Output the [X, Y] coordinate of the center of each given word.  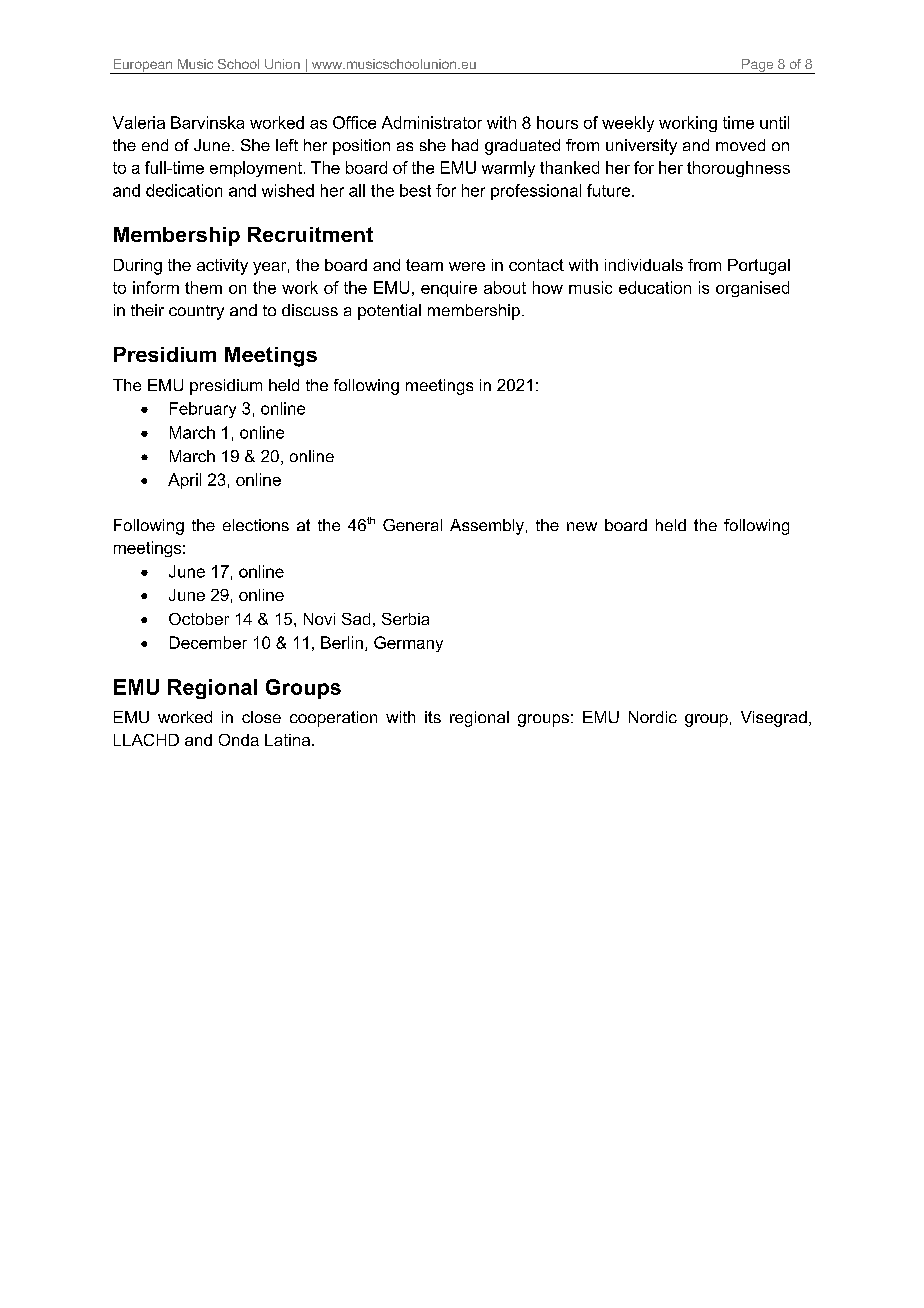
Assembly [487, 527]
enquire [449, 289]
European [143, 66]
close [261, 717]
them [203, 287]
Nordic [653, 717]
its [433, 717]
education [655, 287]
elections [256, 525]
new [582, 526]
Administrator [432, 122]
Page [758, 66]
